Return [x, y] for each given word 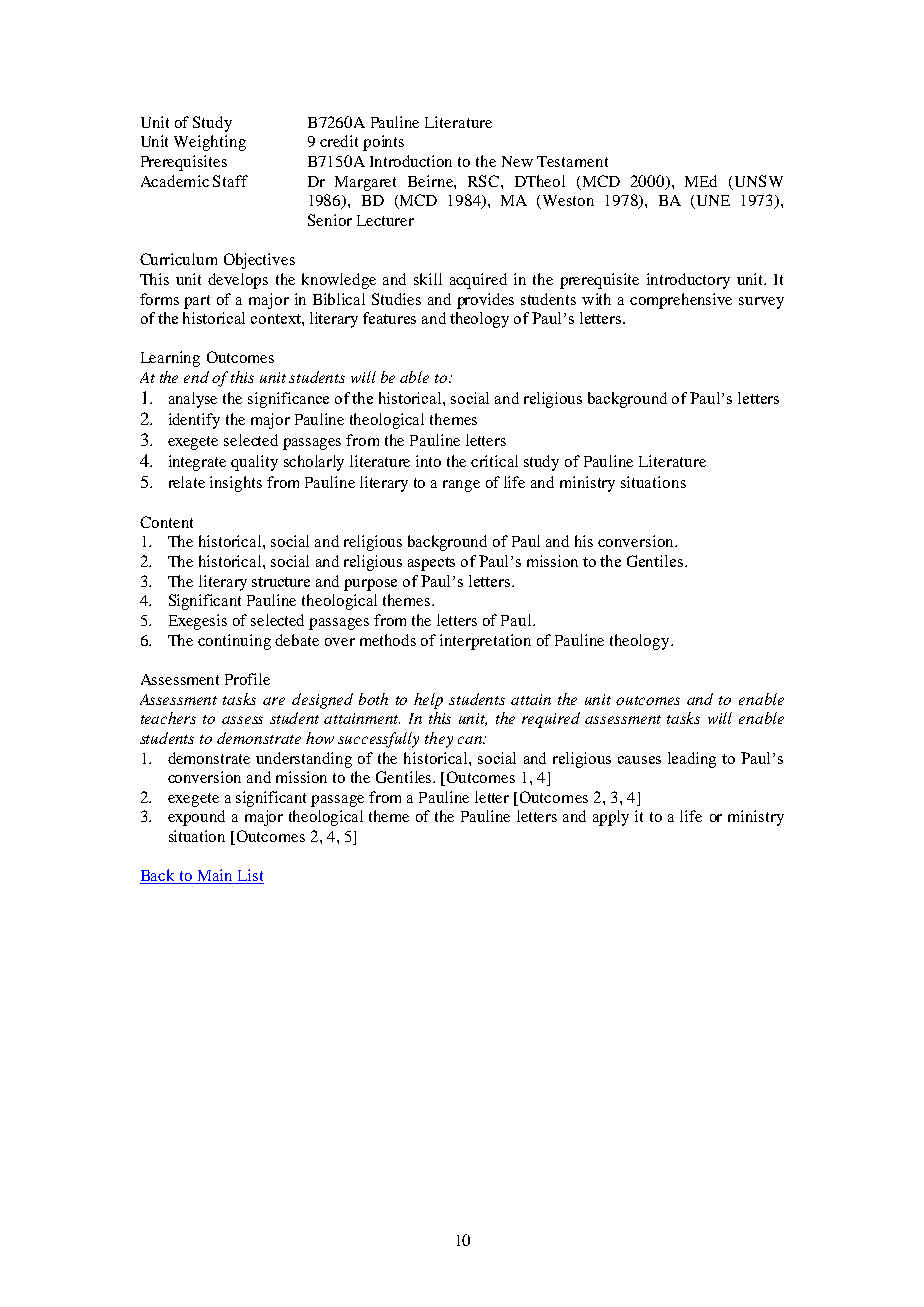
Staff [230, 181]
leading [692, 760]
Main [214, 876]
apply [611, 818]
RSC [485, 181]
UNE [712, 202]
